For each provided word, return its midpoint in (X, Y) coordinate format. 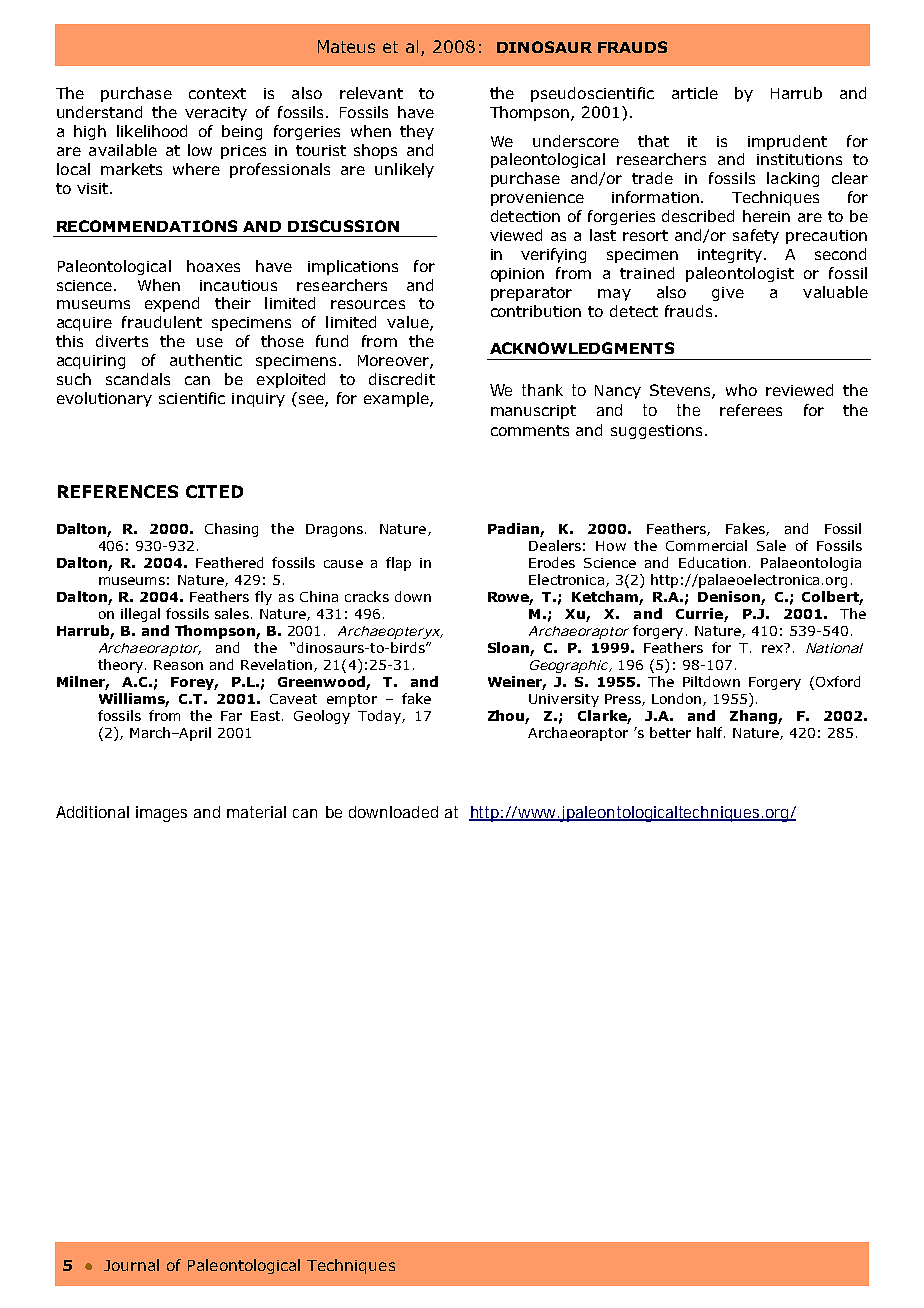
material (256, 812)
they (417, 132)
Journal (131, 1265)
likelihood (152, 131)
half (711, 732)
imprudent (787, 142)
